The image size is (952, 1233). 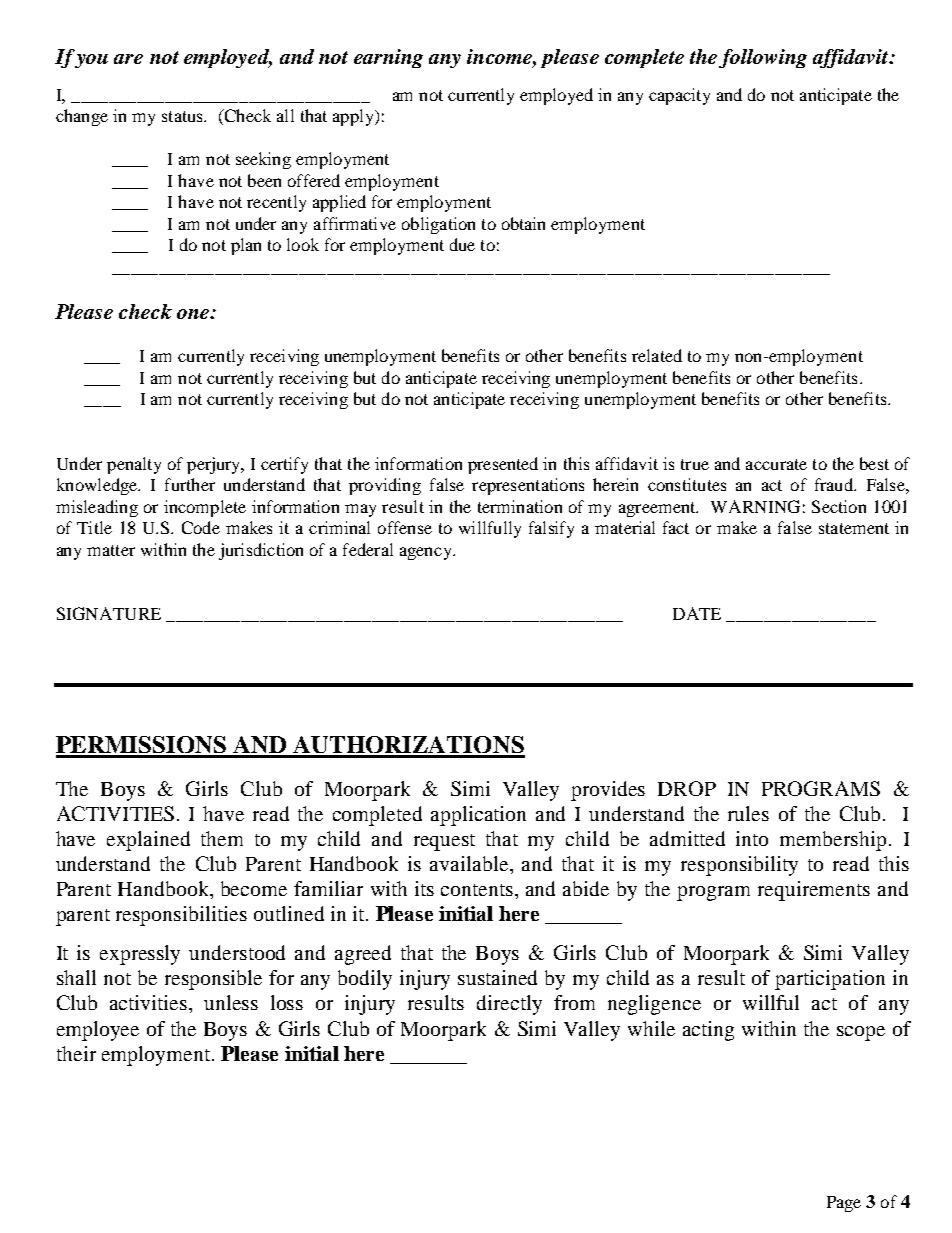 What do you see at coordinates (76, 1053) in the document?
I see `their` at bounding box center [76, 1053].
